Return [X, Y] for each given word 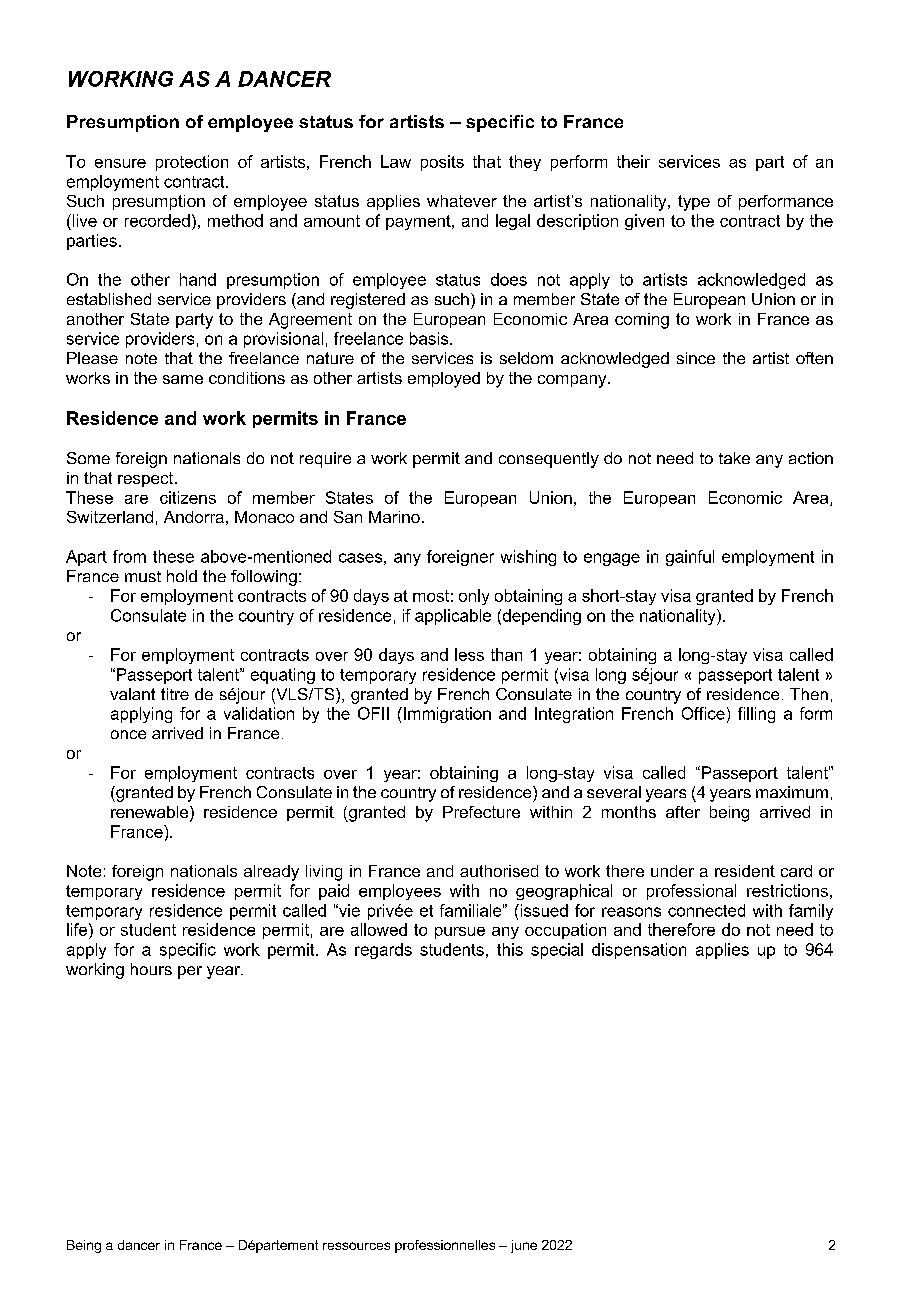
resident [745, 871]
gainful [690, 558]
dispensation [639, 951]
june [524, 1246]
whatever [462, 201]
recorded [157, 220]
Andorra [194, 517]
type [694, 203]
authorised [499, 871]
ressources [356, 1246]
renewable [151, 813]
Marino [394, 517]
